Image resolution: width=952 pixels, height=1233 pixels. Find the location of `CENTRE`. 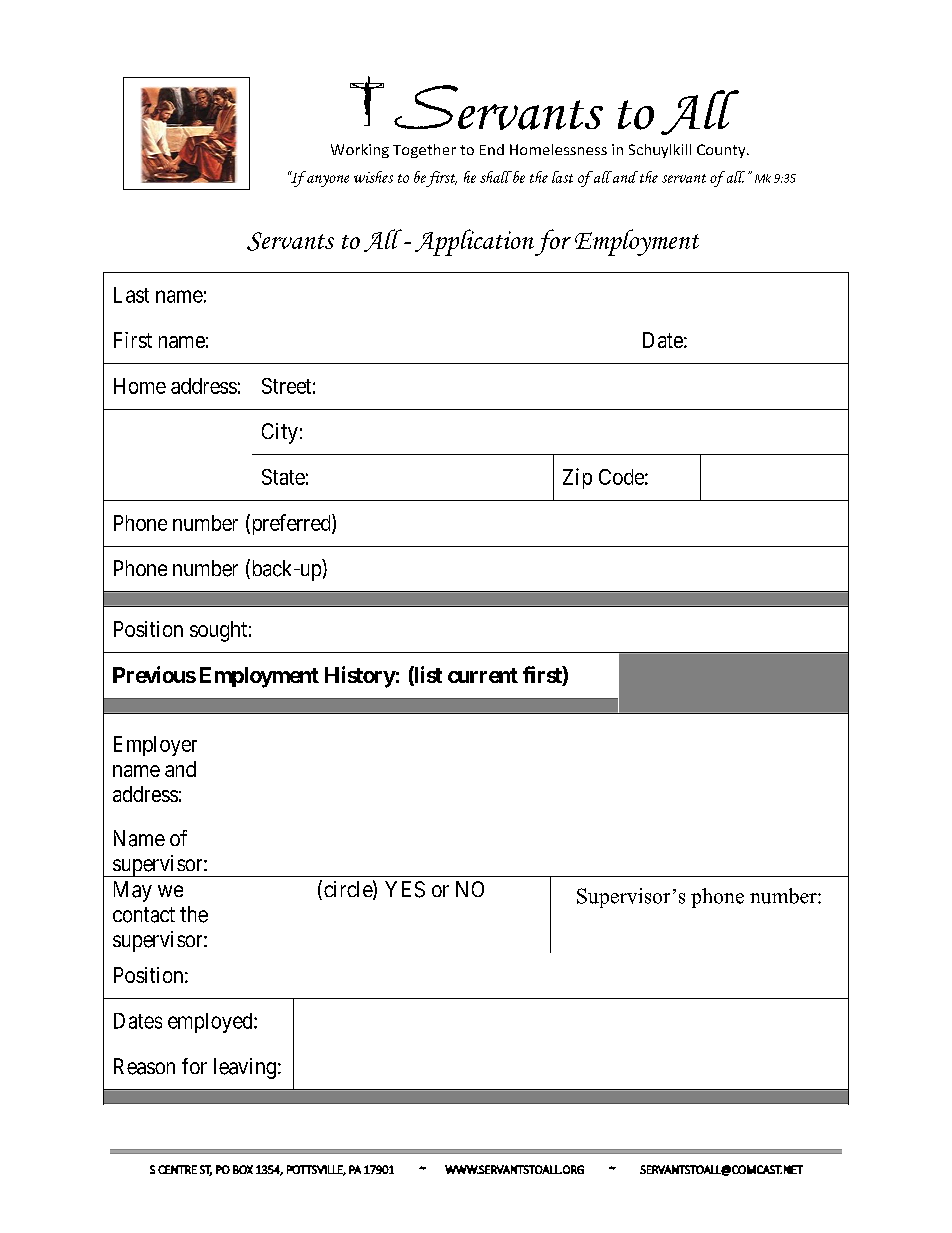

CENTRE is located at coordinates (177, 1169).
